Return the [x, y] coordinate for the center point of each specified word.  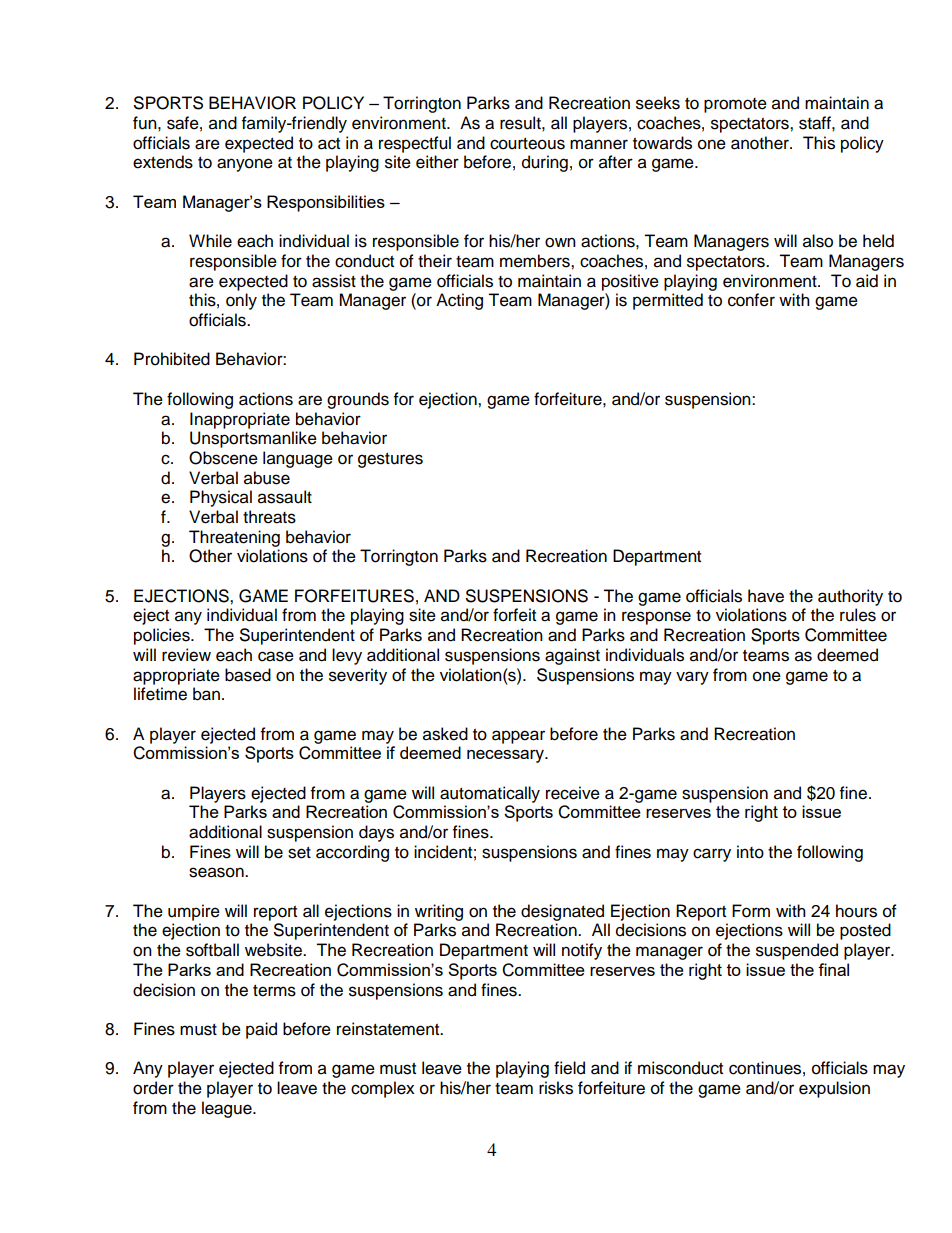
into [750, 852]
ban [206, 694]
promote [735, 105]
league [228, 1109]
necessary [506, 756]
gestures [390, 460]
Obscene [223, 458]
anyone [245, 165]
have [766, 596]
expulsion [834, 1089]
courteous [527, 144]
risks [556, 1088]
